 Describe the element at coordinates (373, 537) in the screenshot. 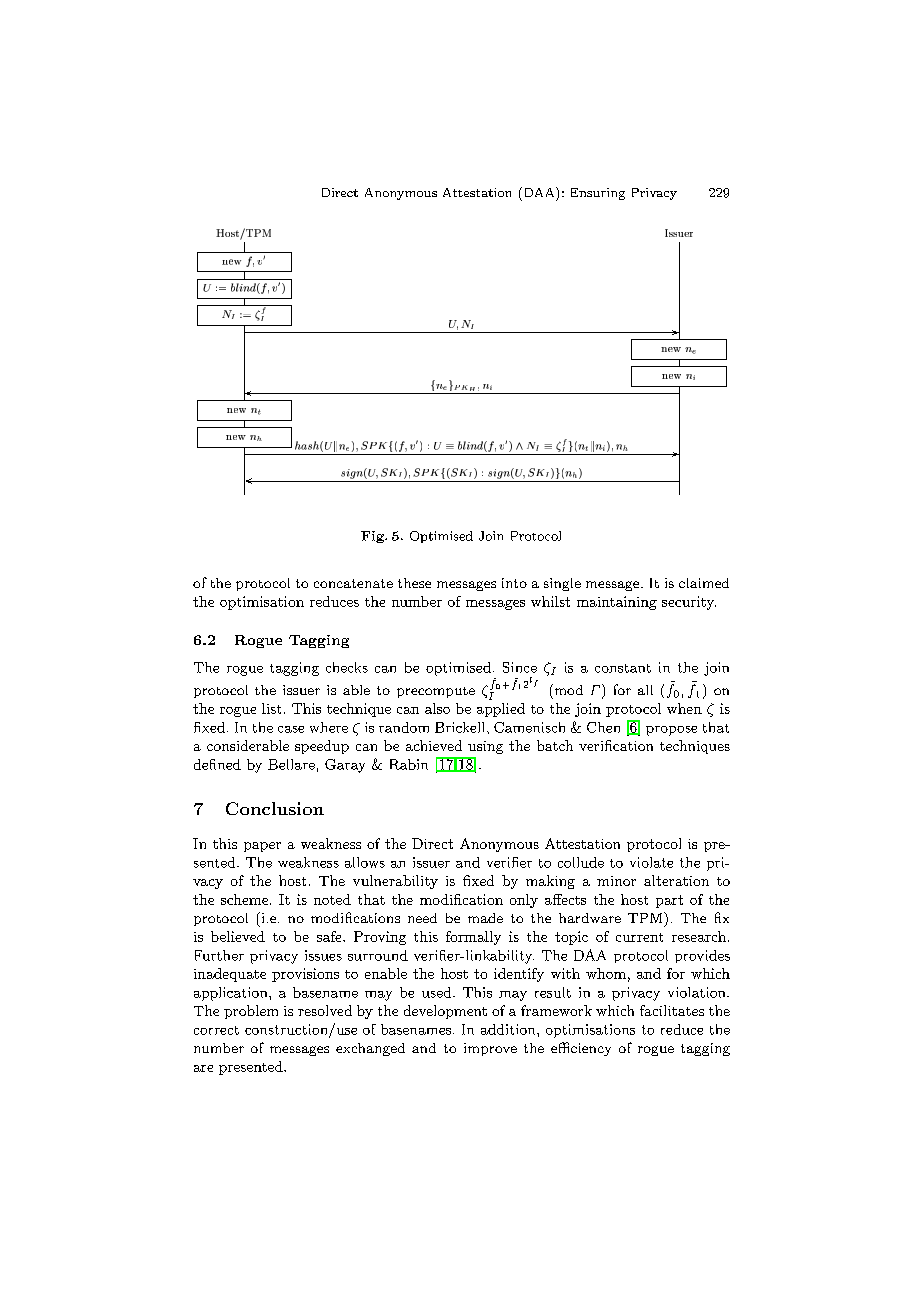

I see `Fig` at that location.
